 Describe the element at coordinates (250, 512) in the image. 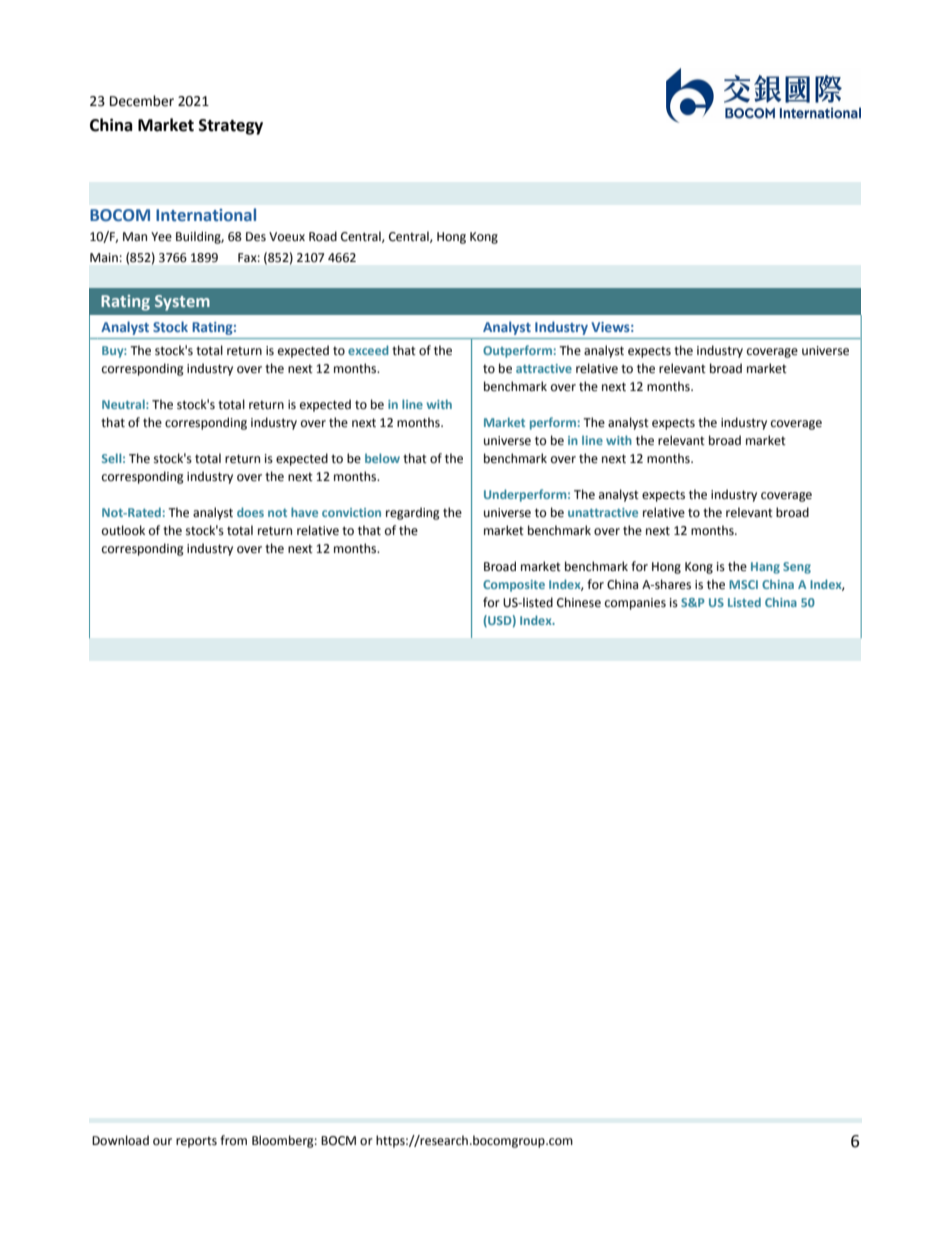

I see `does` at that location.
